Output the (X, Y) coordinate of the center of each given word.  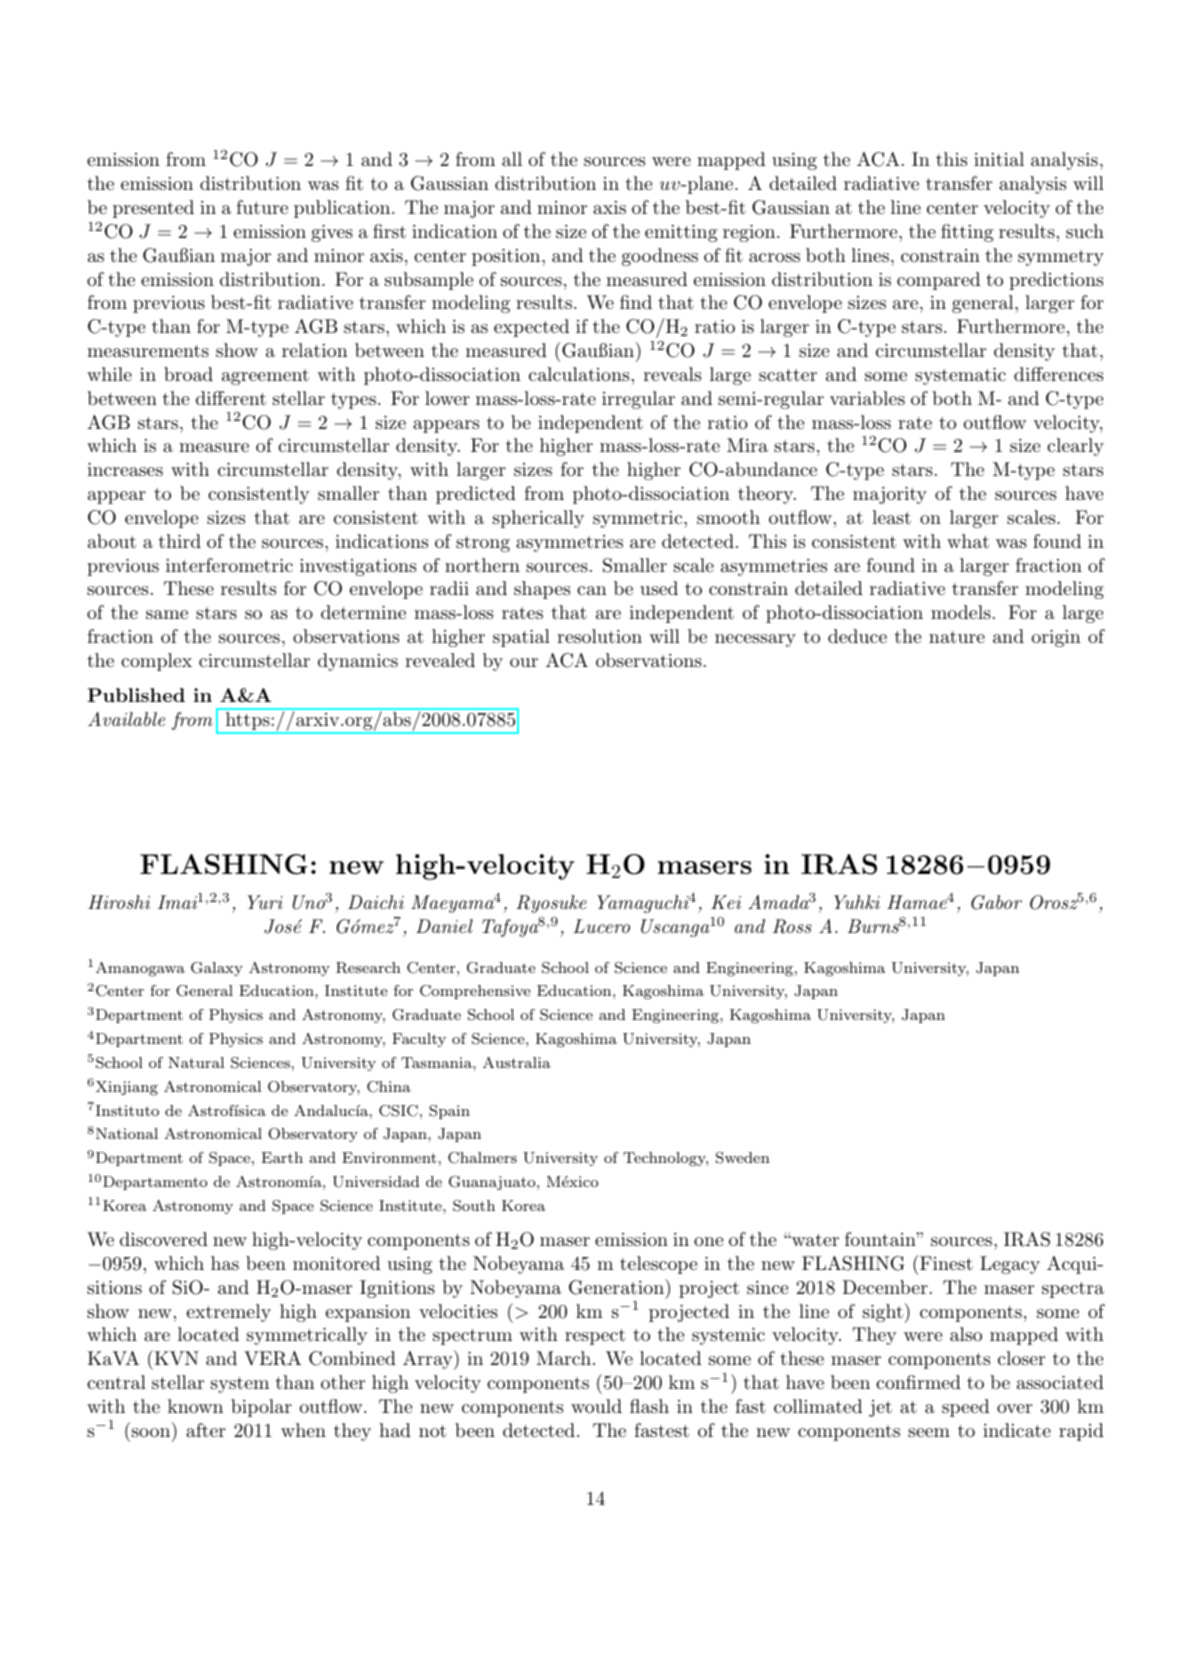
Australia (517, 1062)
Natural (196, 1062)
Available (126, 719)
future (262, 207)
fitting (967, 233)
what (968, 541)
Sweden (743, 1158)
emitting (681, 233)
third (180, 541)
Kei (726, 902)
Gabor (996, 902)
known (195, 1406)
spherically (538, 519)
